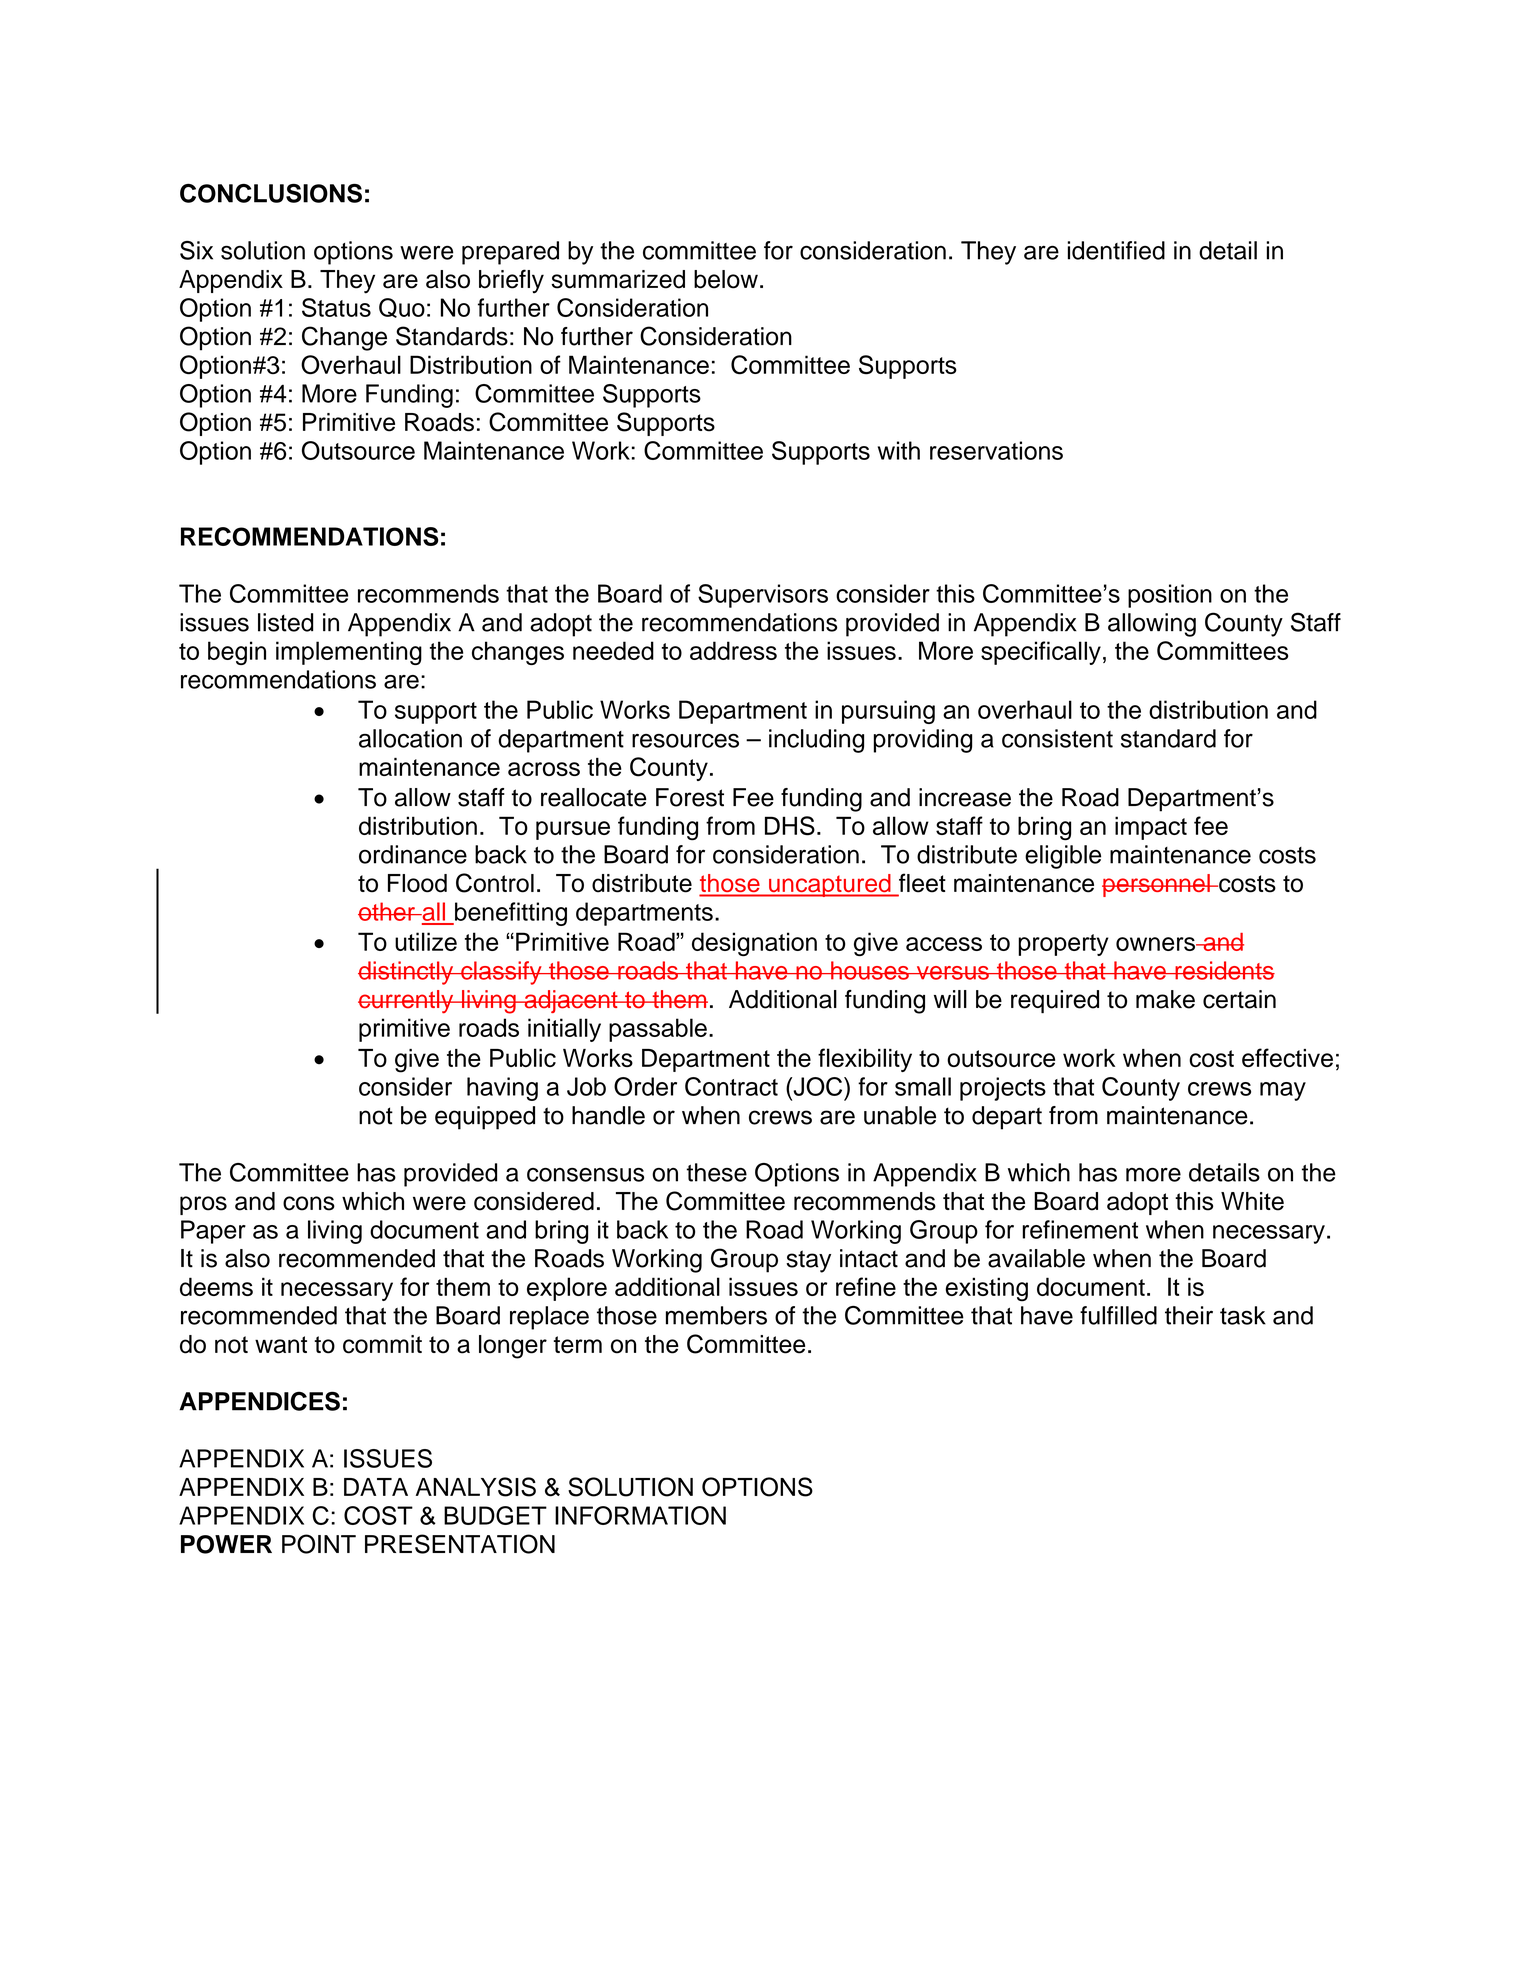  Describe the element at coordinates (790, 826) in the document. I see `DHS` at that location.
